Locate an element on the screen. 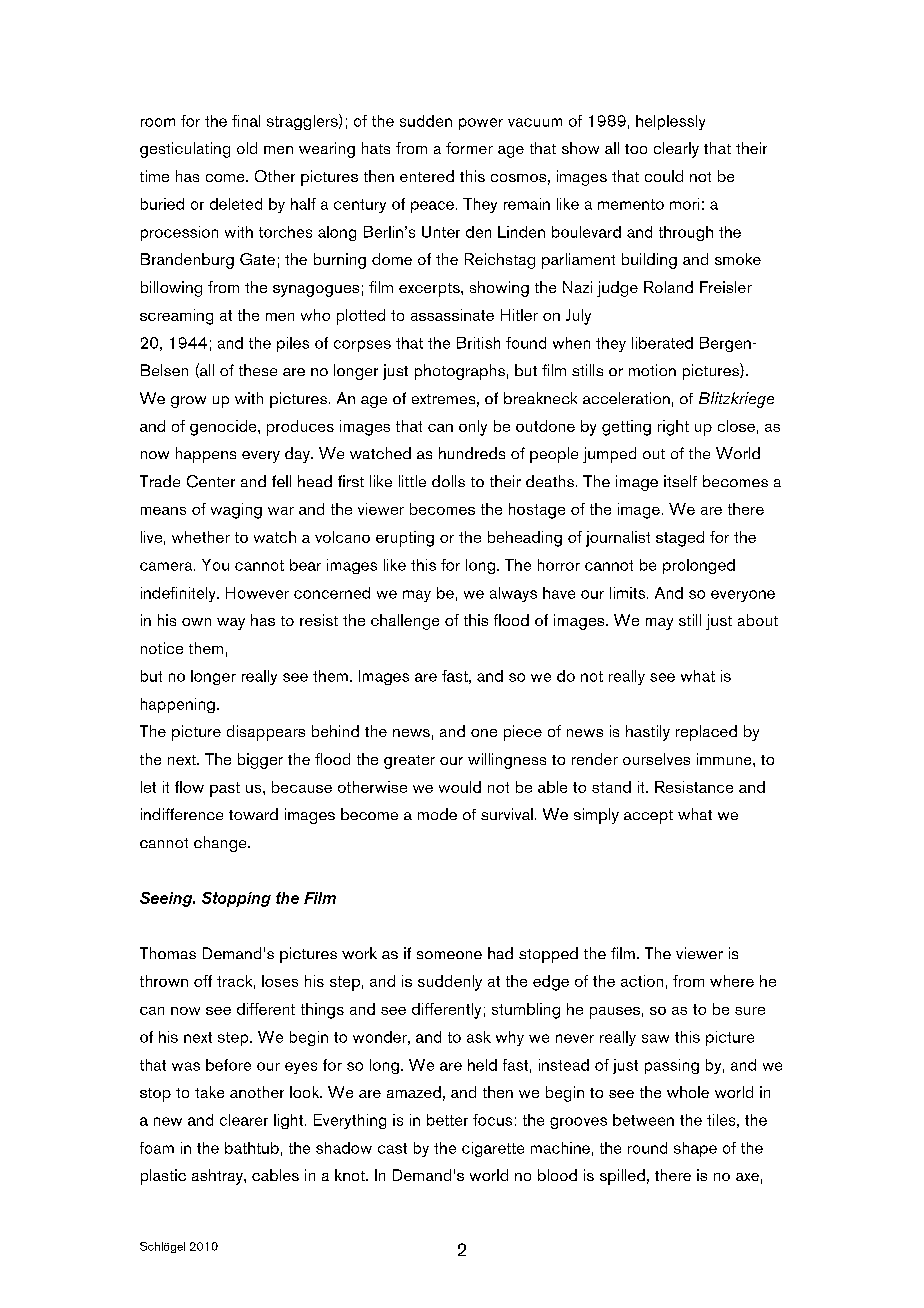 This screenshot has height=1308, width=924. shape is located at coordinates (695, 1149).
